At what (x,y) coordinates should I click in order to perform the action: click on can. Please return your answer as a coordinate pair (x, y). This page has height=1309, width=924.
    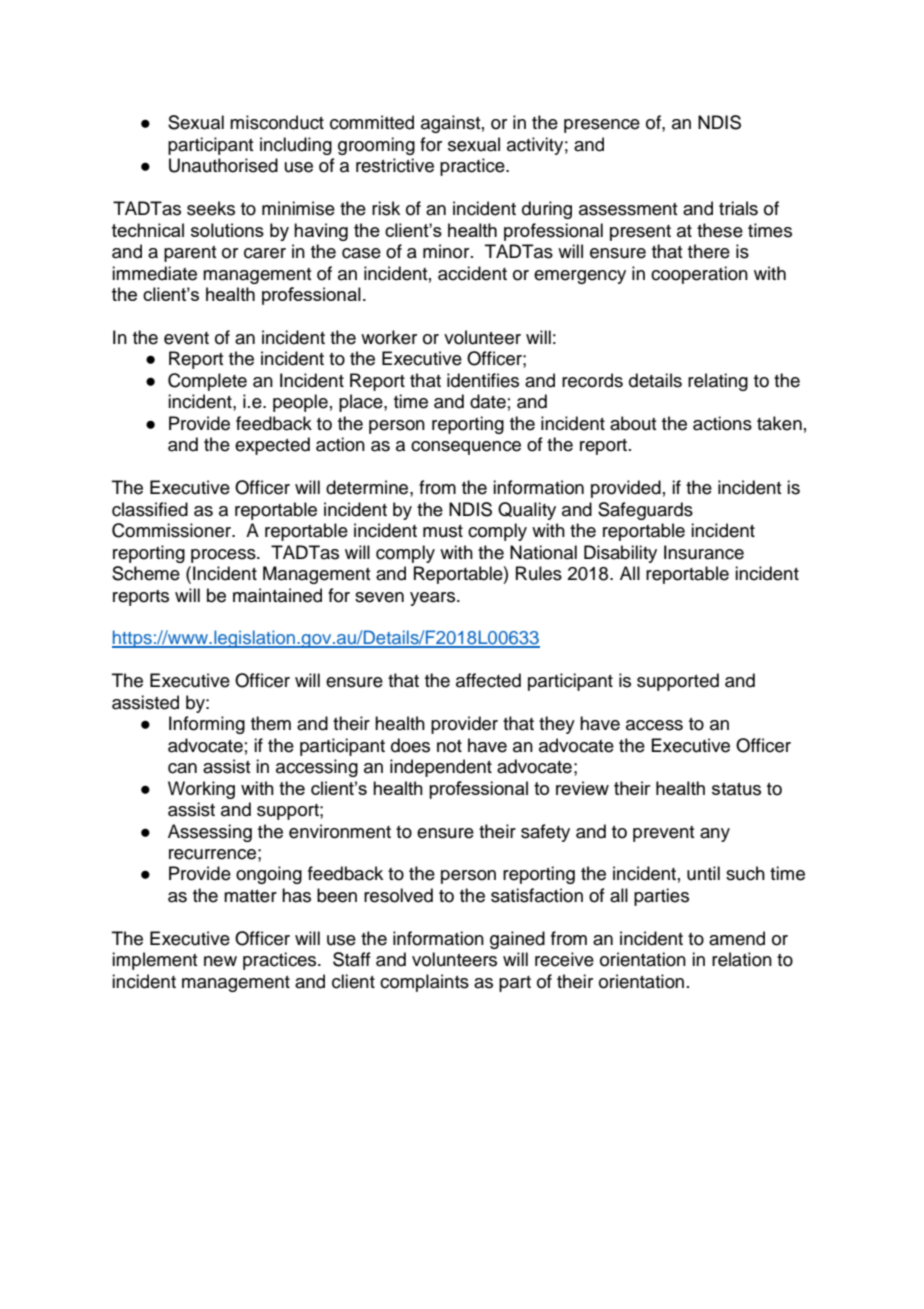
    Looking at the image, I should click on (182, 768).
